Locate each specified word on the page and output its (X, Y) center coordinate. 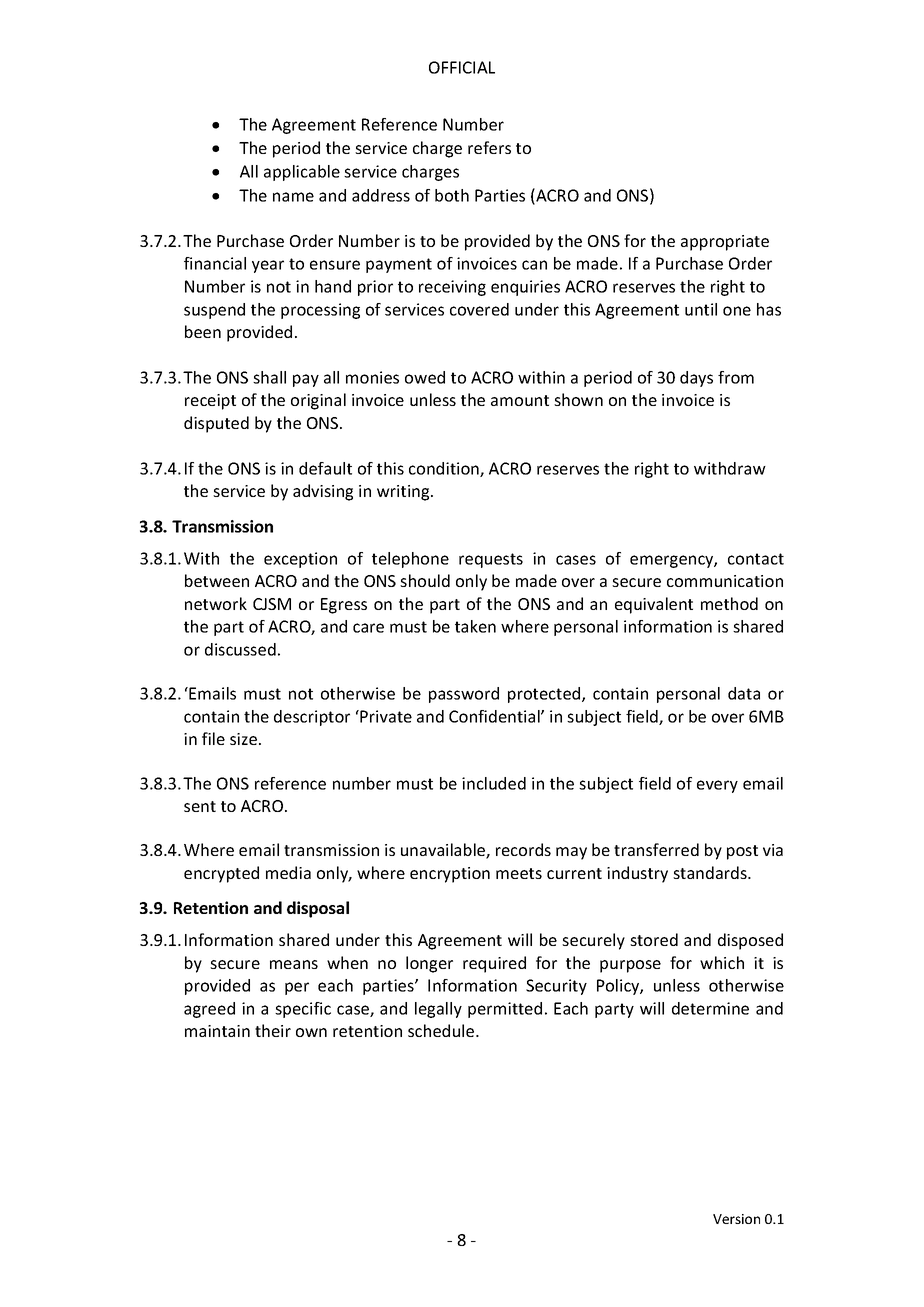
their (273, 1030)
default (325, 468)
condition (445, 469)
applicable (302, 173)
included (494, 783)
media (288, 872)
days (696, 379)
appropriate (725, 243)
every (717, 786)
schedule (442, 1030)
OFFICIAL (462, 67)
